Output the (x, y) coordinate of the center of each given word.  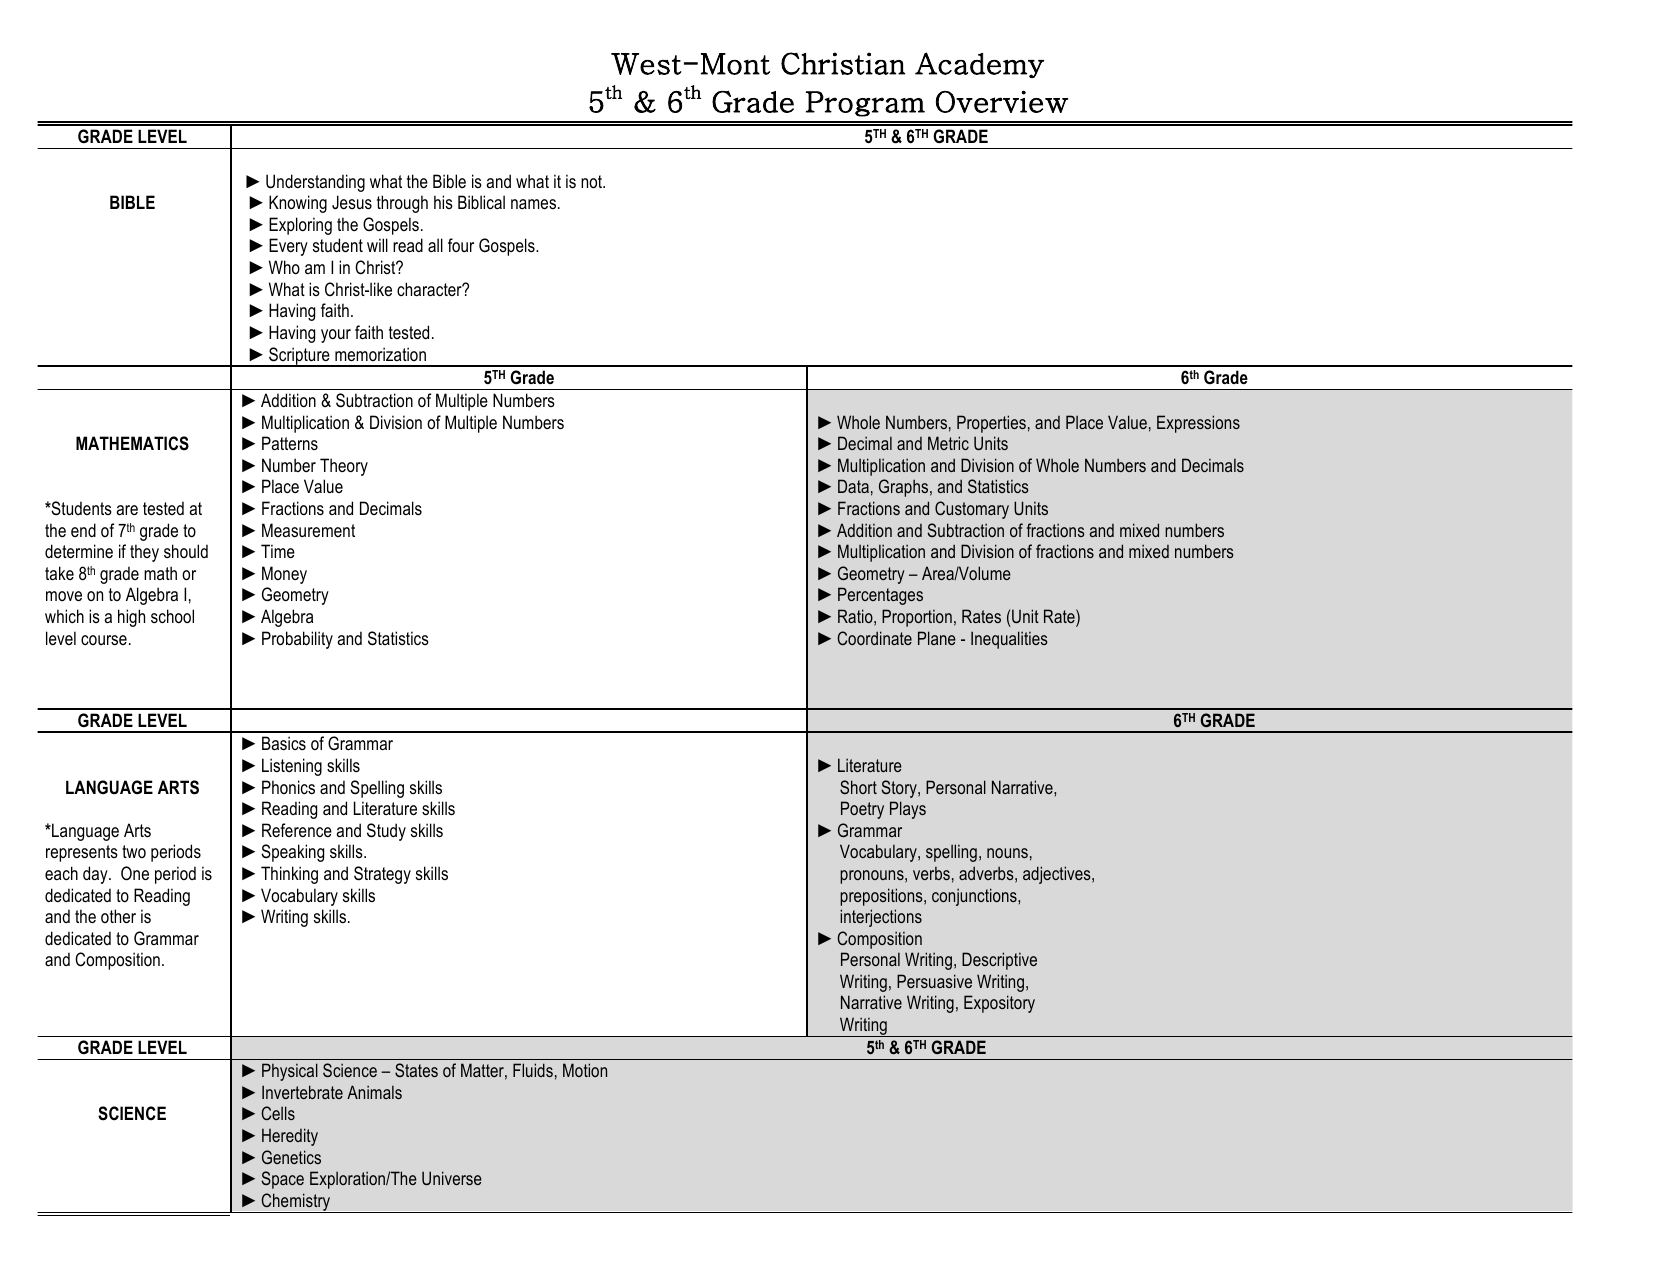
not (593, 182)
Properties (991, 424)
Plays (908, 810)
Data (853, 486)
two (134, 851)
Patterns (290, 443)
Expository (999, 1004)
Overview (1002, 102)
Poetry (862, 810)
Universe (452, 1178)
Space (282, 1180)
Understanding (315, 183)
